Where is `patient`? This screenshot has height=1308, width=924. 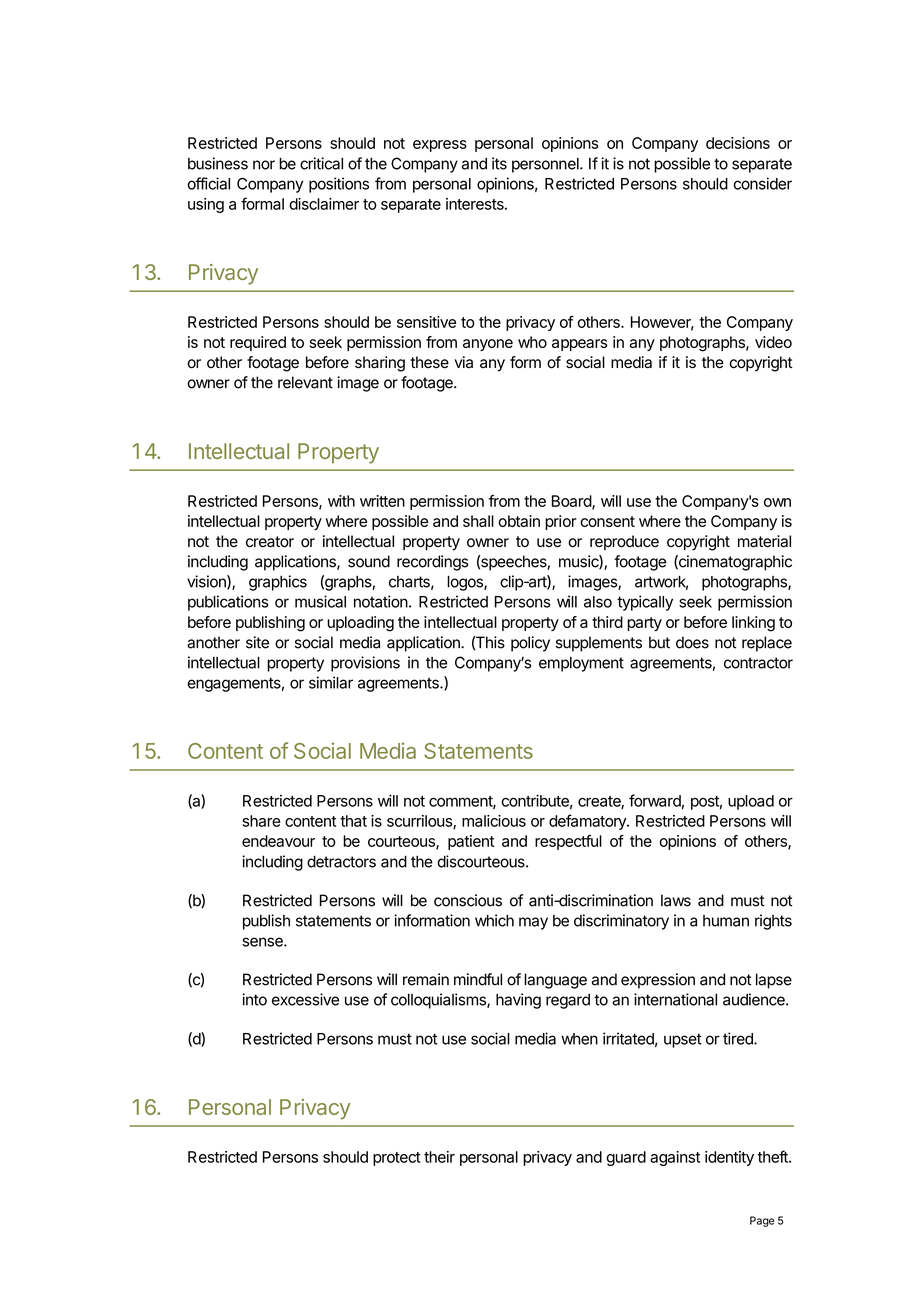
patient is located at coordinates (471, 842).
